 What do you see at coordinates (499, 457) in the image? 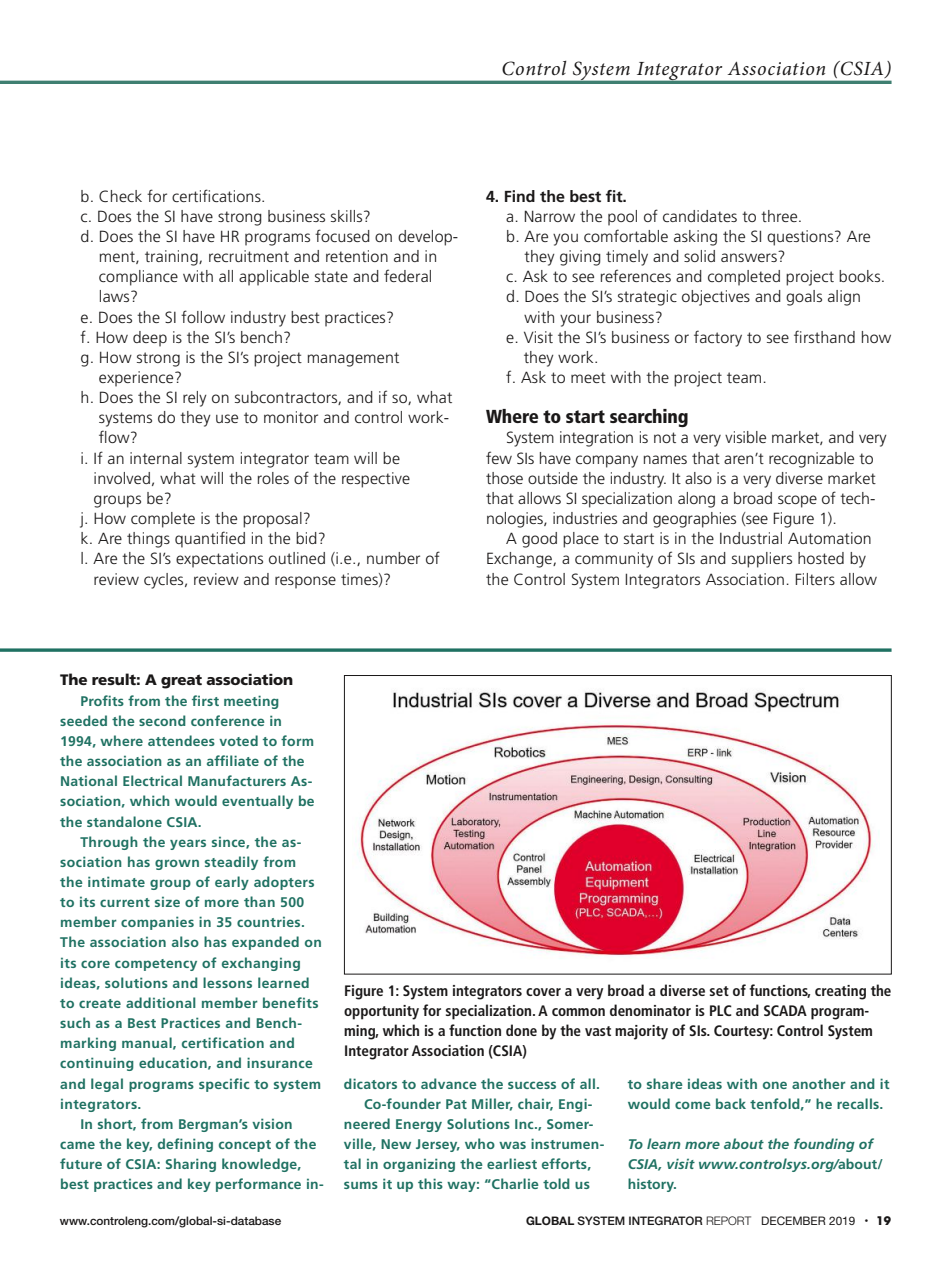
I see `few` at bounding box center [499, 457].
